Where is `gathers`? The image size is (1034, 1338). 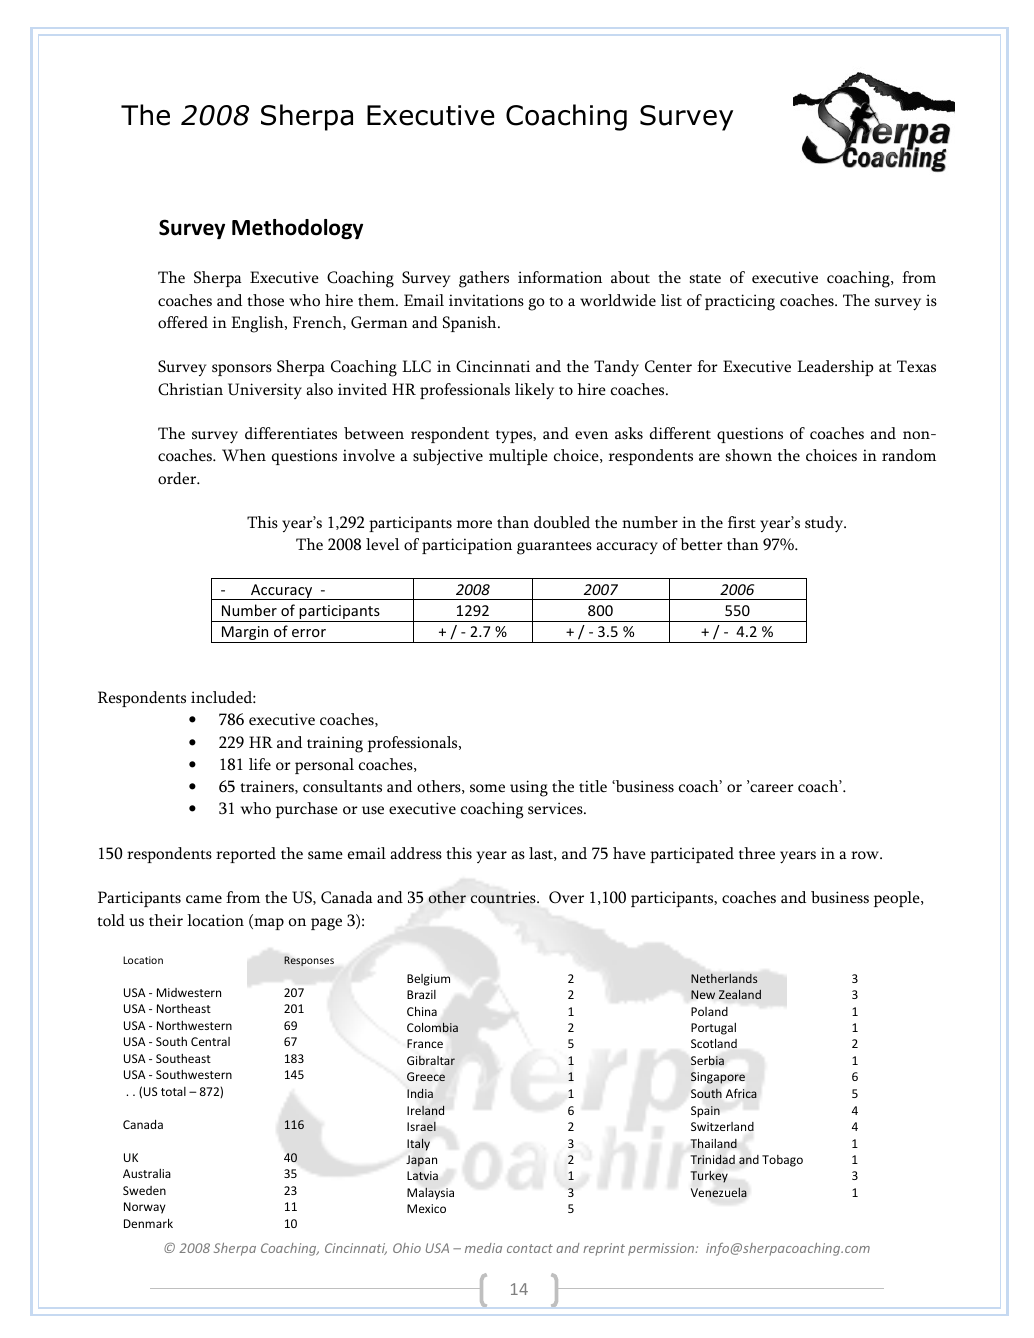
gathers is located at coordinates (484, 279).
